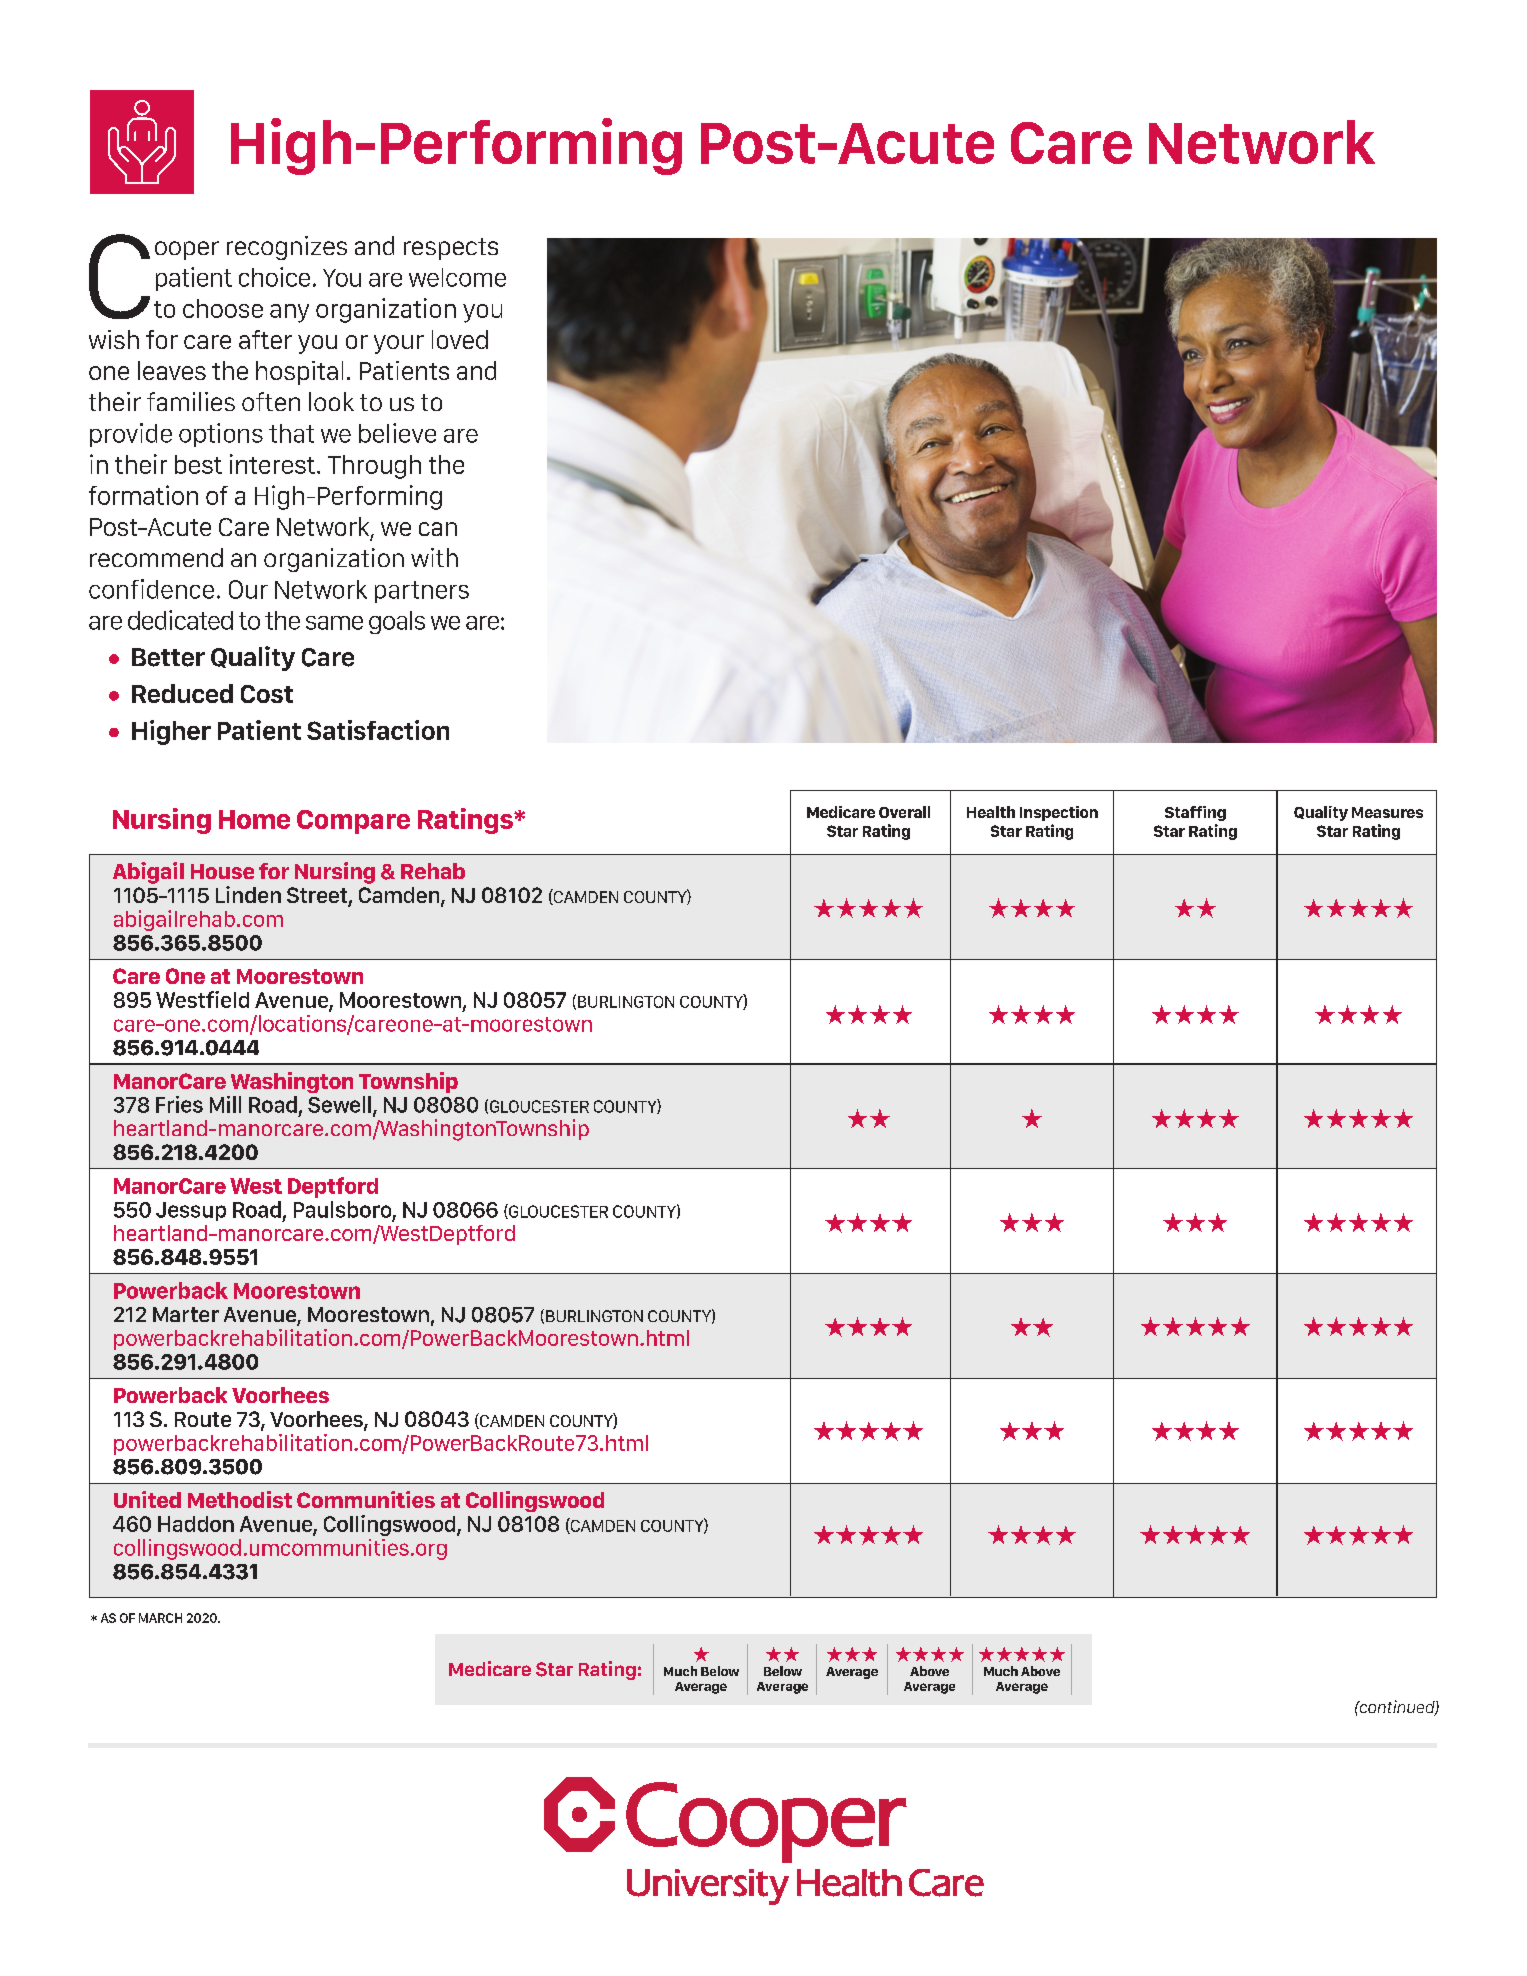 The height and width of the screenshot is (1976, 1527). What do you see at coordinates (1387, 812) in the screenshot?
I see `Measures` at bounding box center [1387, 812].
